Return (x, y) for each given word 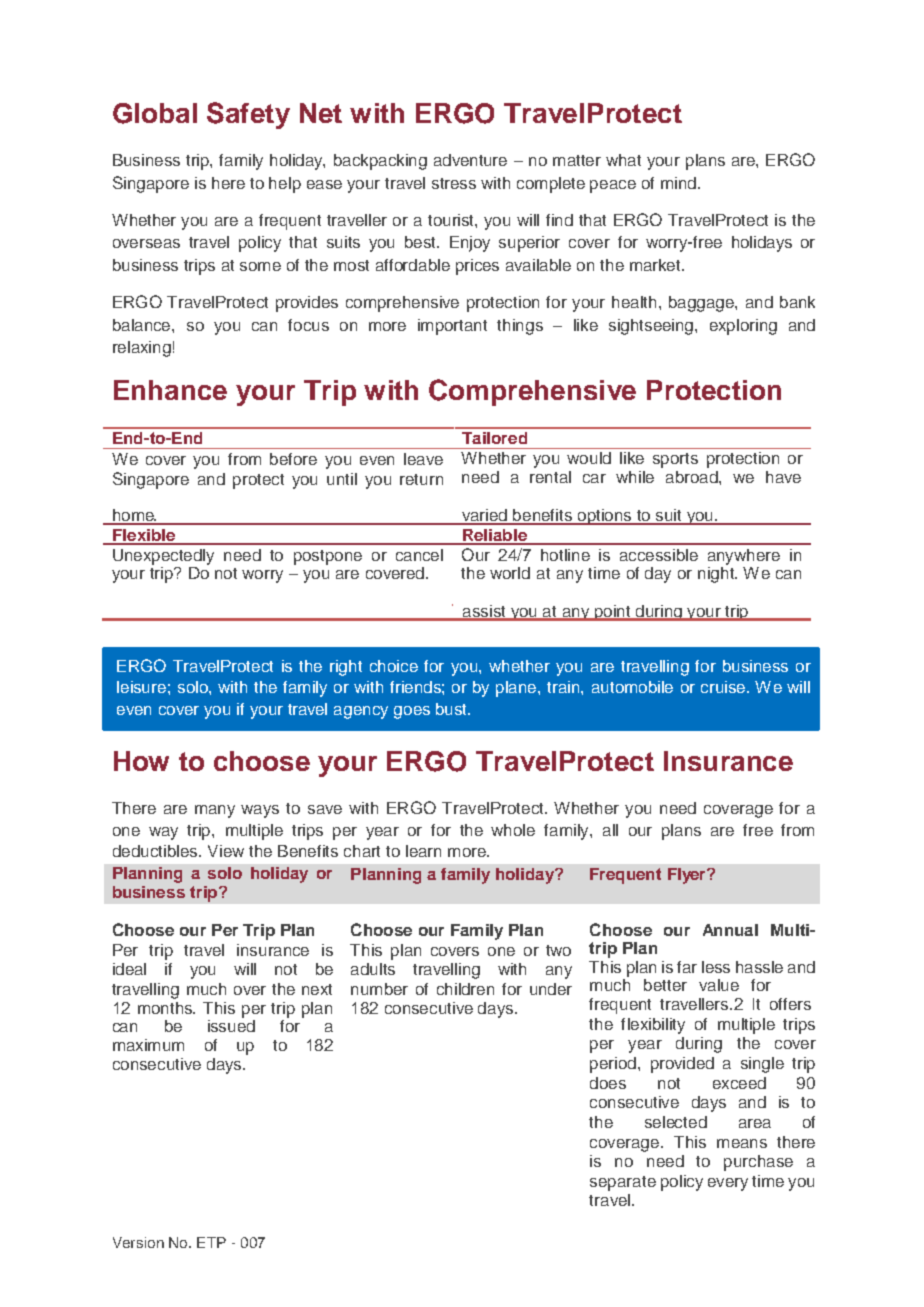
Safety (248, 115)
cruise (724, 687)
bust (452, 709)
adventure (470, 160)
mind (678, 183)
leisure (141, 687)
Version (138, 1242)
